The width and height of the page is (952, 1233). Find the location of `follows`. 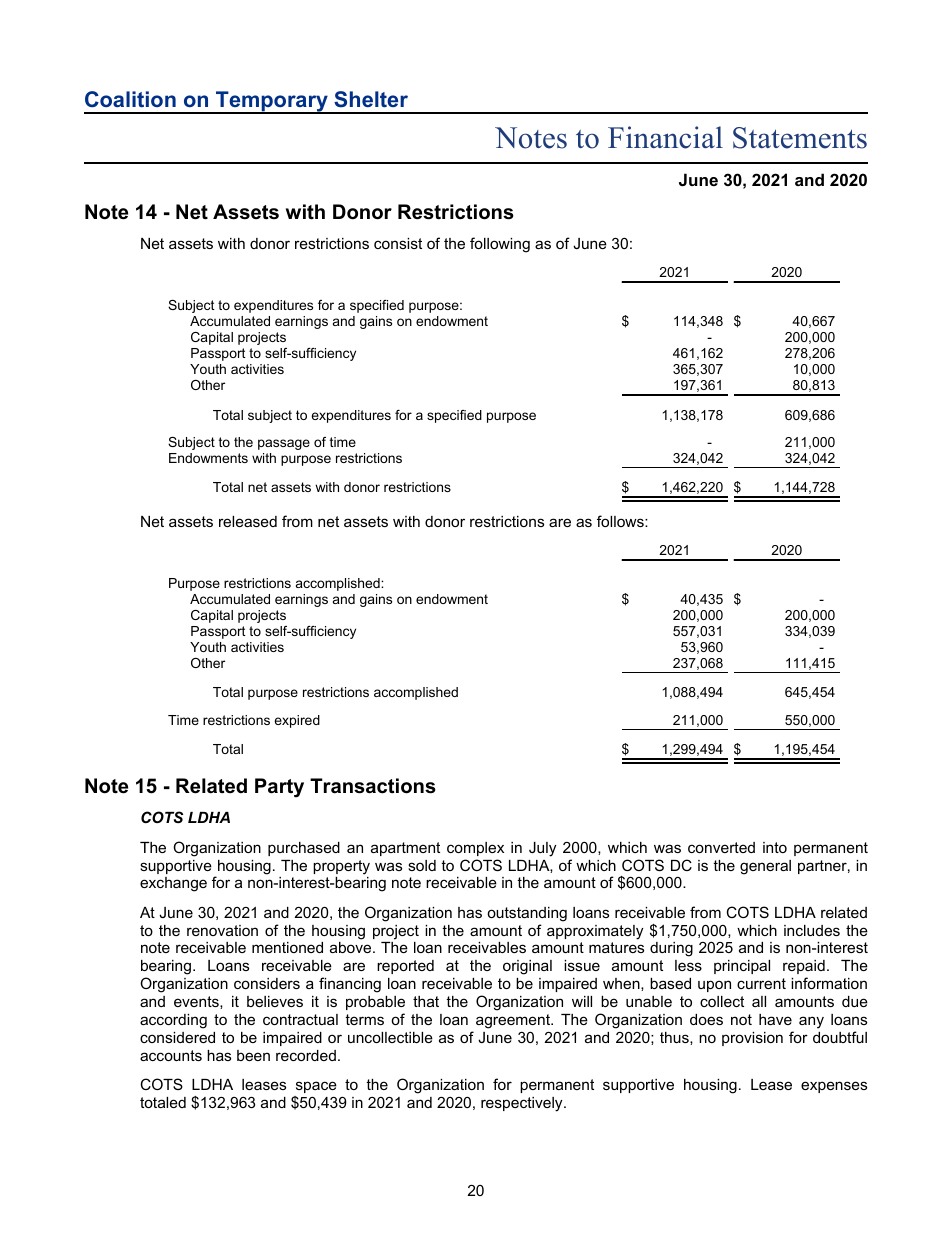

follows is located at coordinates (621, 521).
